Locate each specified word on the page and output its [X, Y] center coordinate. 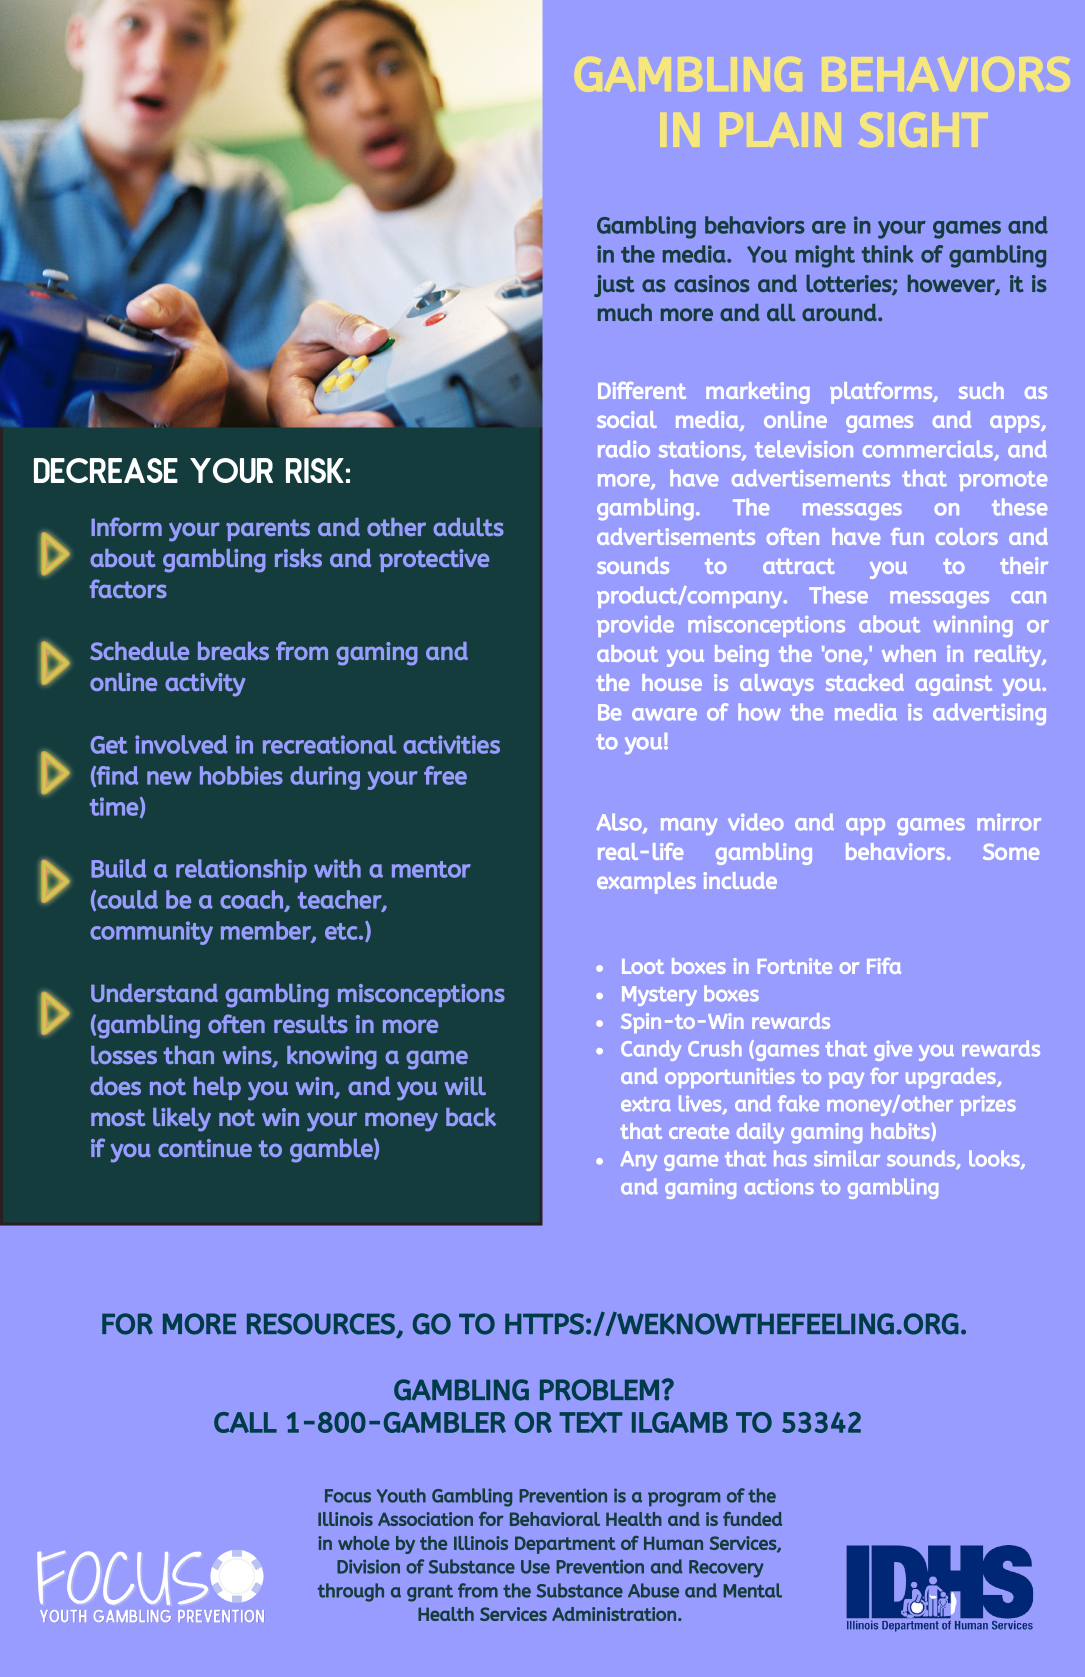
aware [664, 714]
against [954, 685]
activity [205, 685]
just [614, 286]
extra [646, 1104]
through [351, 1592]
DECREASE [106, 470]
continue [205, 1148]
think [888, 254]
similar [847, 1158]
